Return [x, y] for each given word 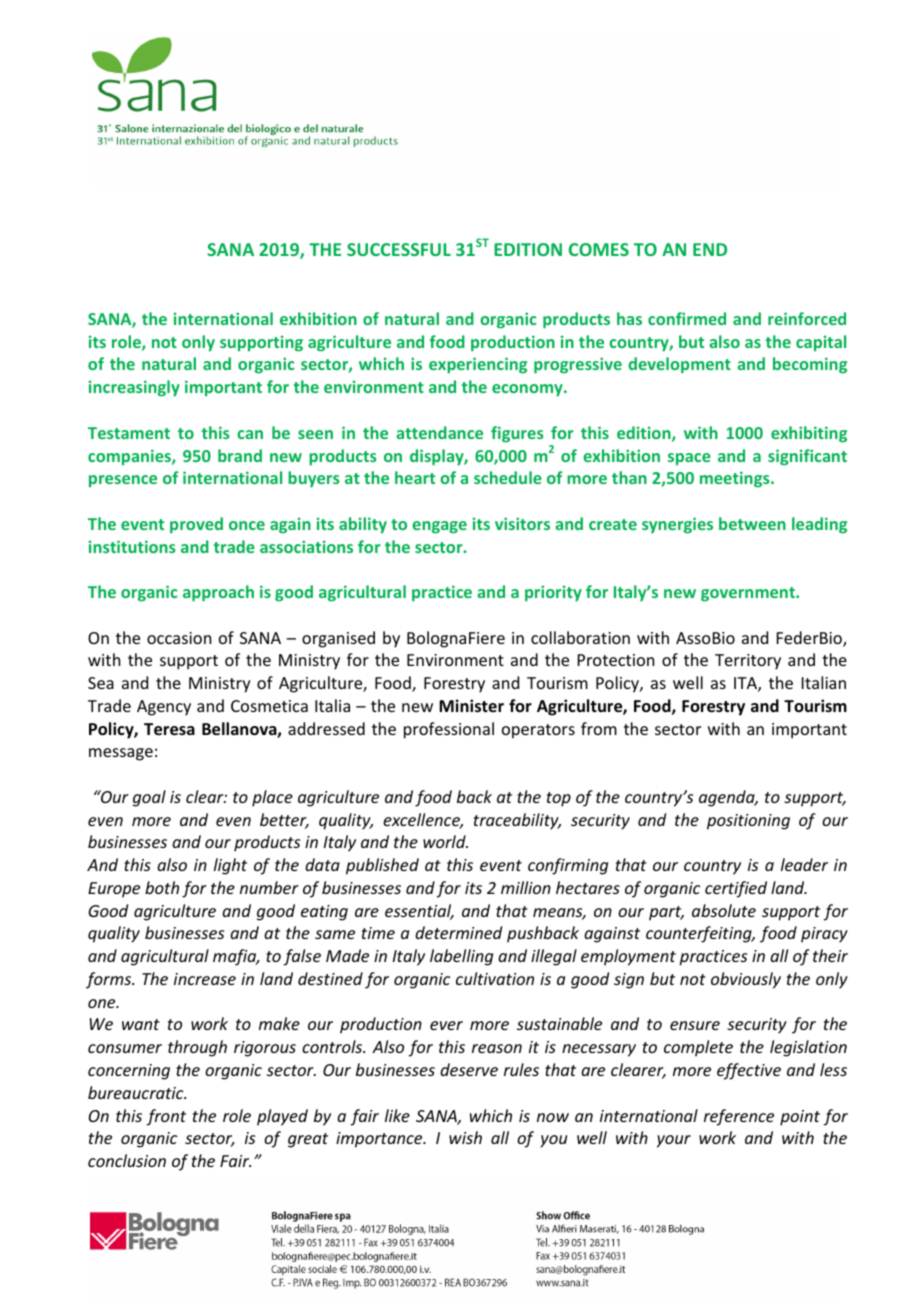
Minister [471, 706]
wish [465, 1137]
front [166, 1117]
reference [739, 1117]
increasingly [134, 388]
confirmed [687, 318]
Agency [164, 708]
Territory [748, 662]
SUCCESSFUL [399, 249]
